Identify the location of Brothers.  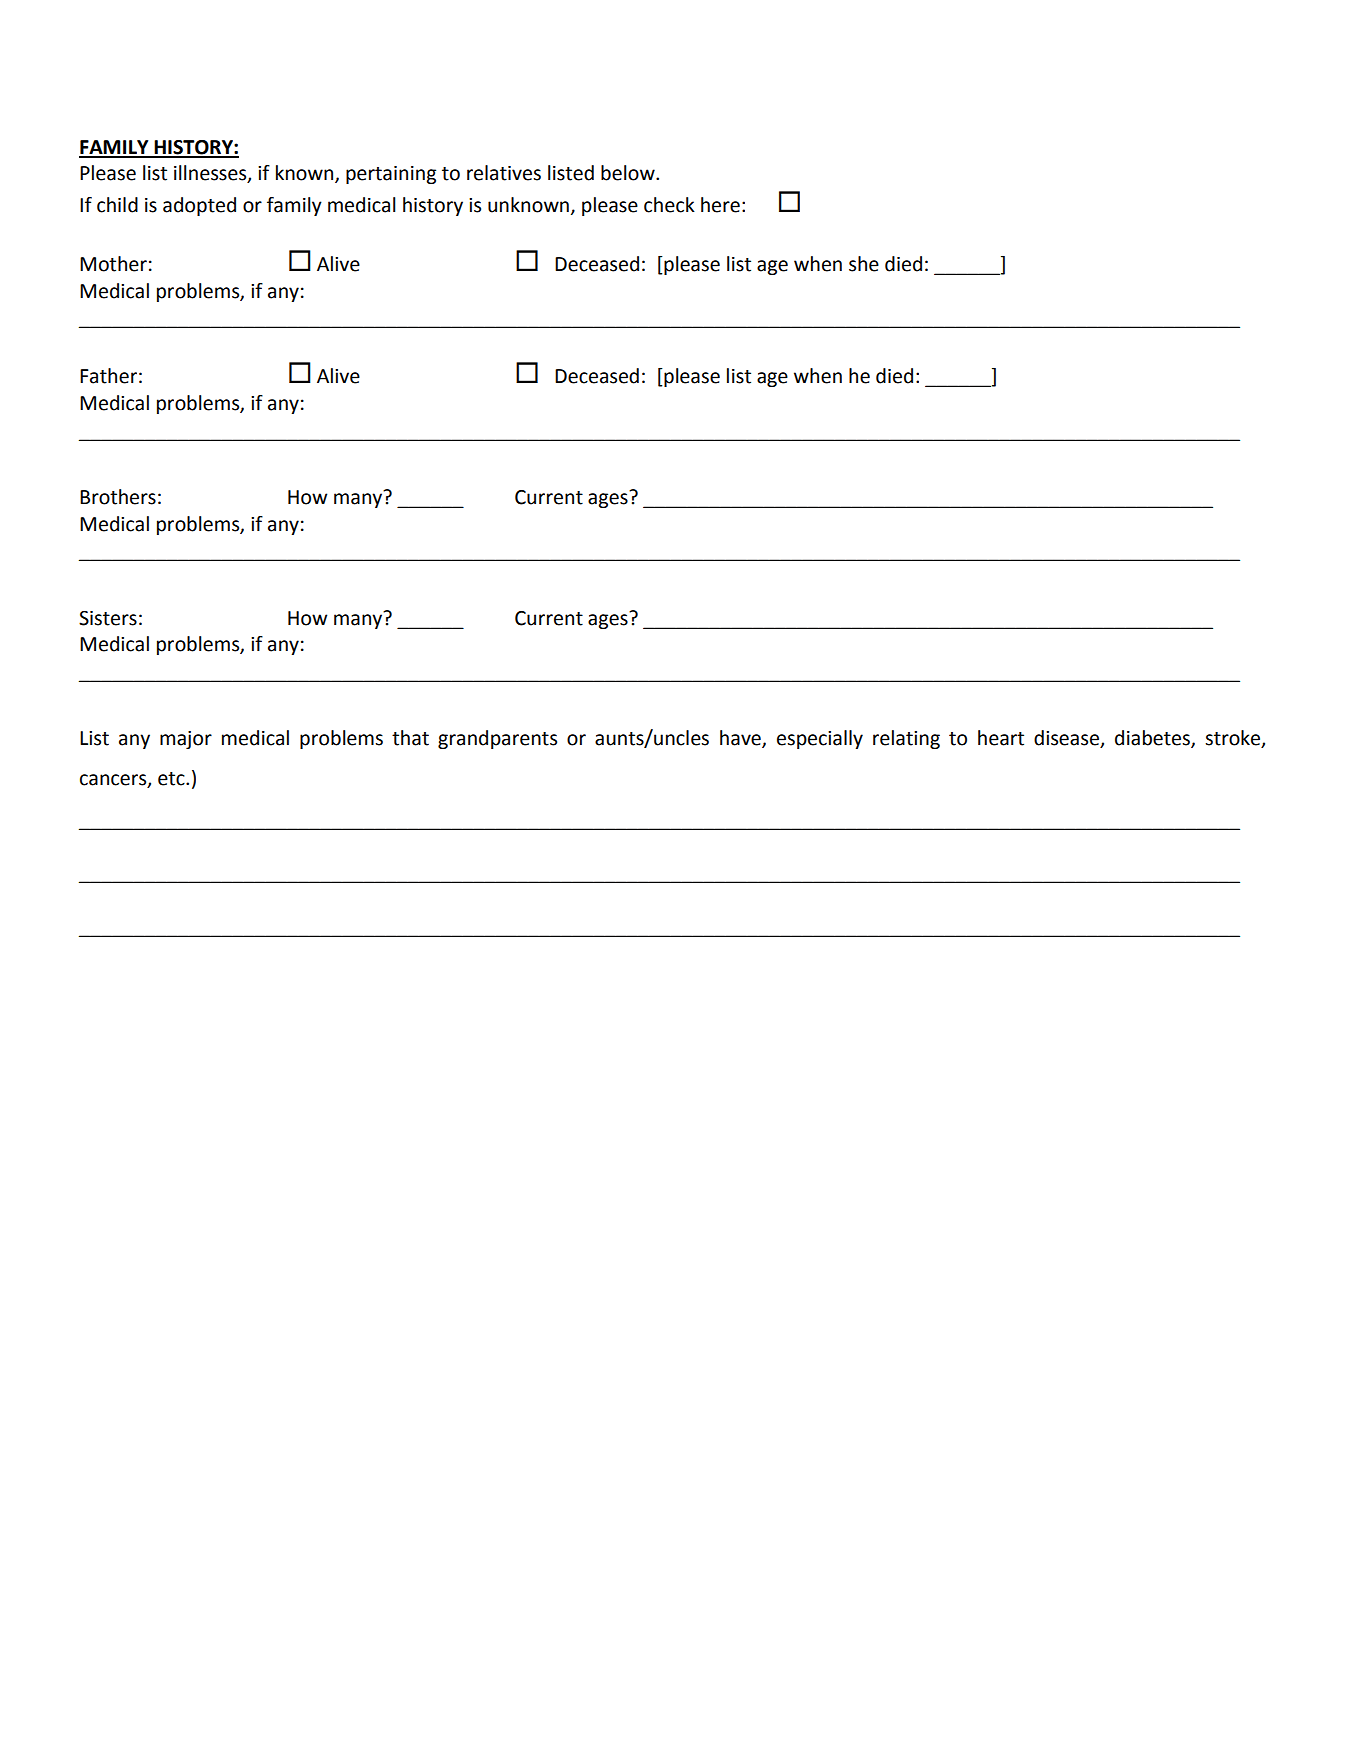
(118, 497).
